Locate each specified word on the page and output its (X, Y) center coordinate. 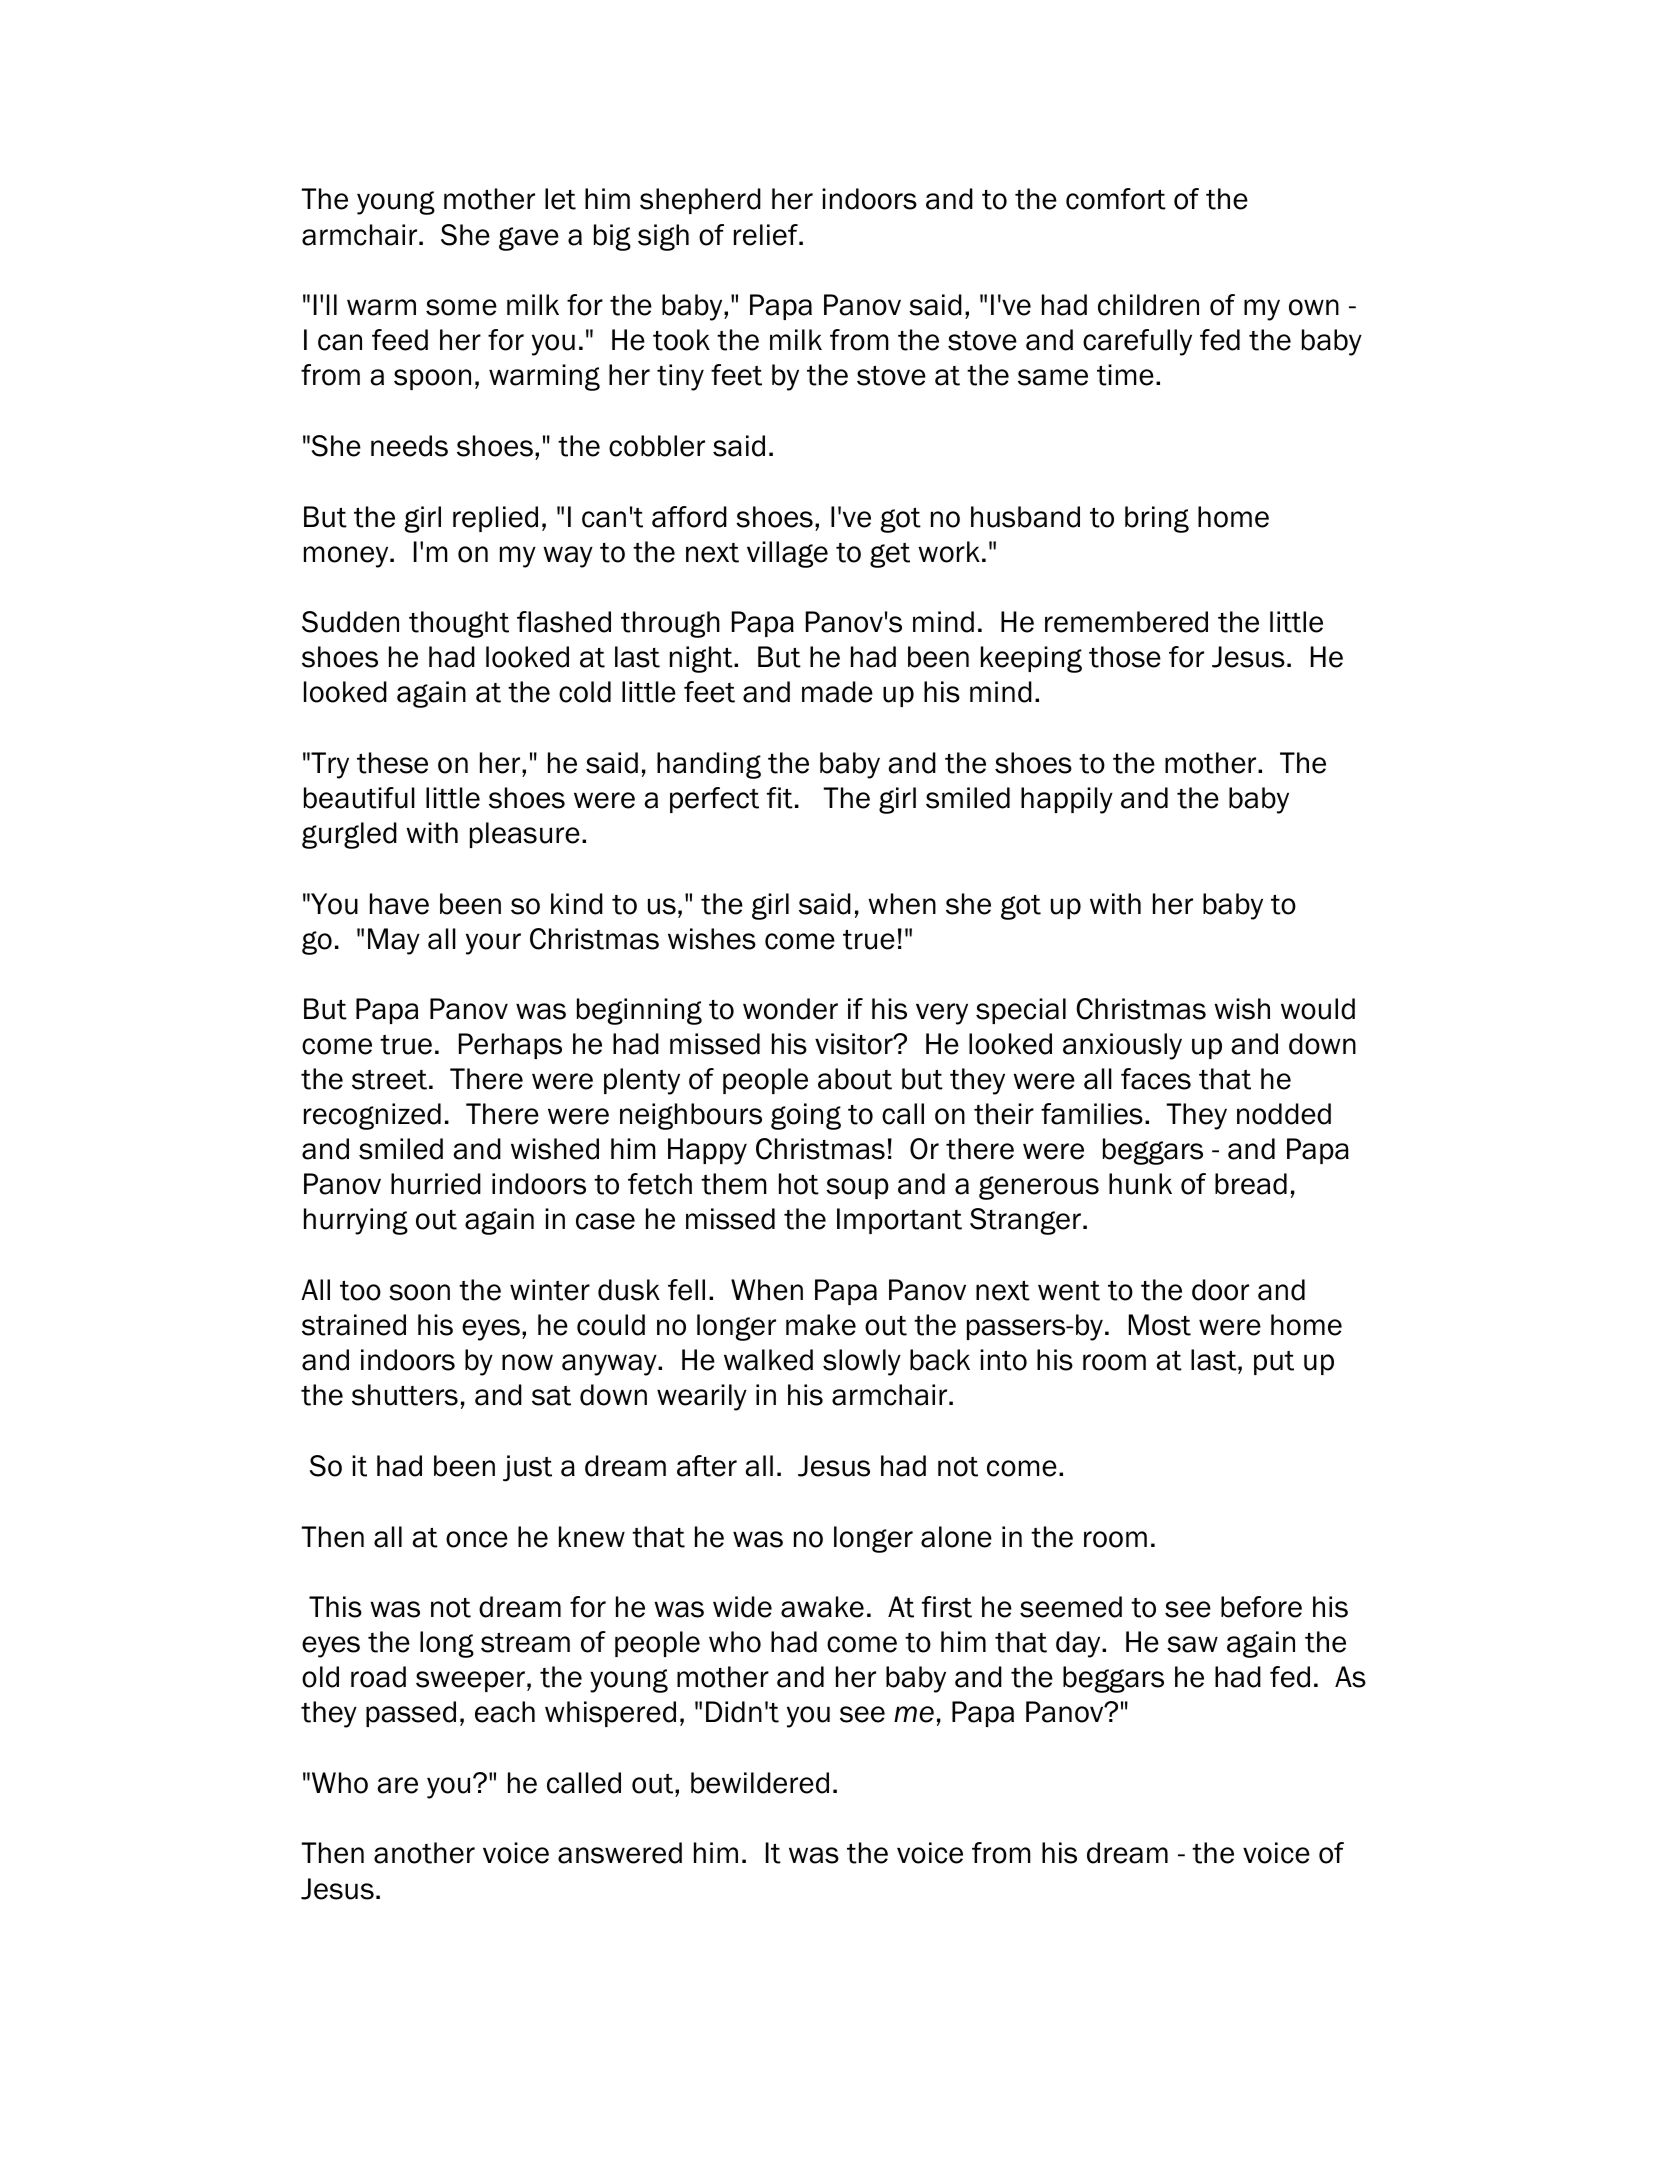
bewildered (760, 1783)
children (1148, 305)
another (424, 1853)
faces (1156, 1079)
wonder (790, 1009)
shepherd (700, 201)
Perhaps (510, 1046)
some (461, 307)
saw (1192, 1644)
